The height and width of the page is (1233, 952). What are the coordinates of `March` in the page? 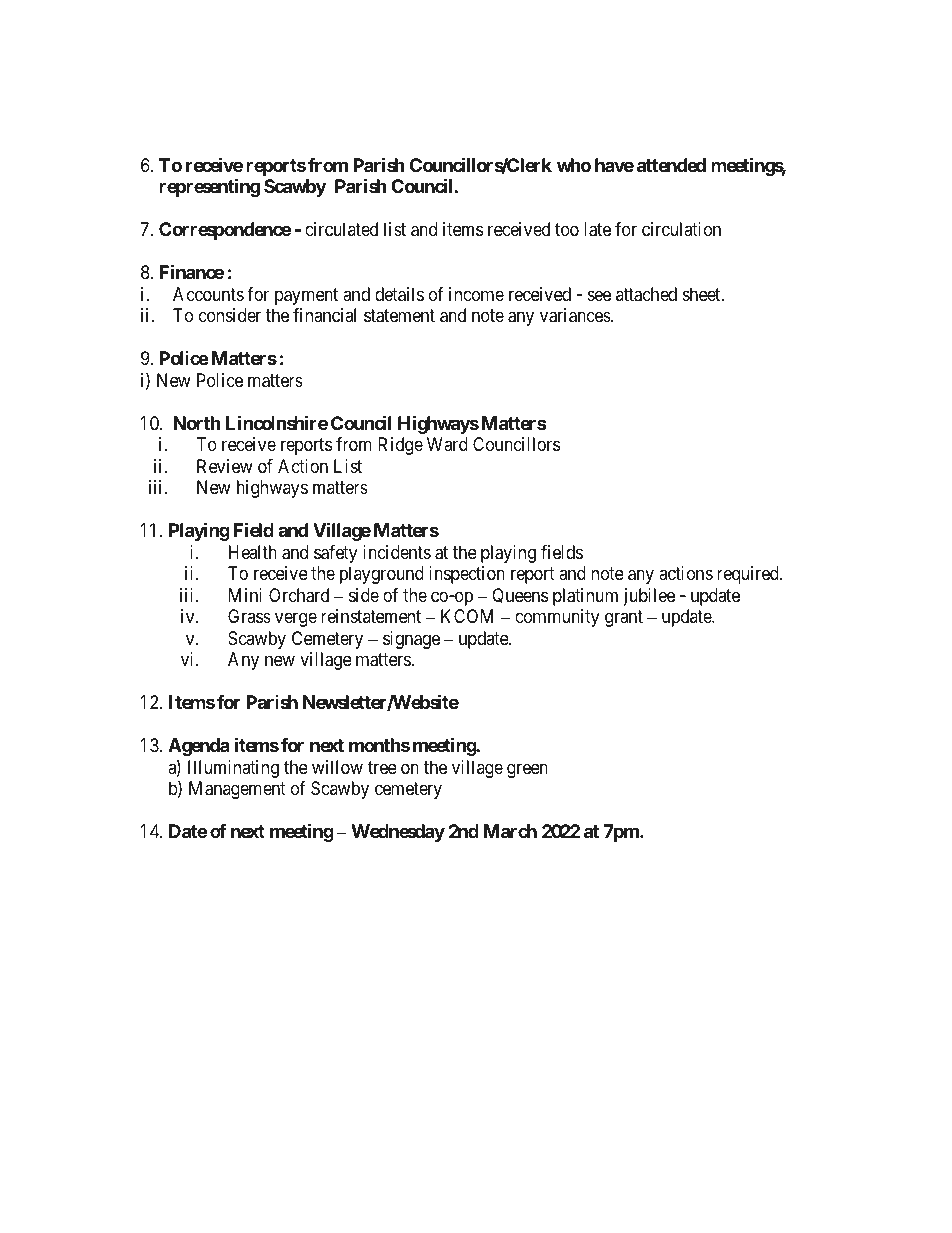 It's located at (510, 831).
